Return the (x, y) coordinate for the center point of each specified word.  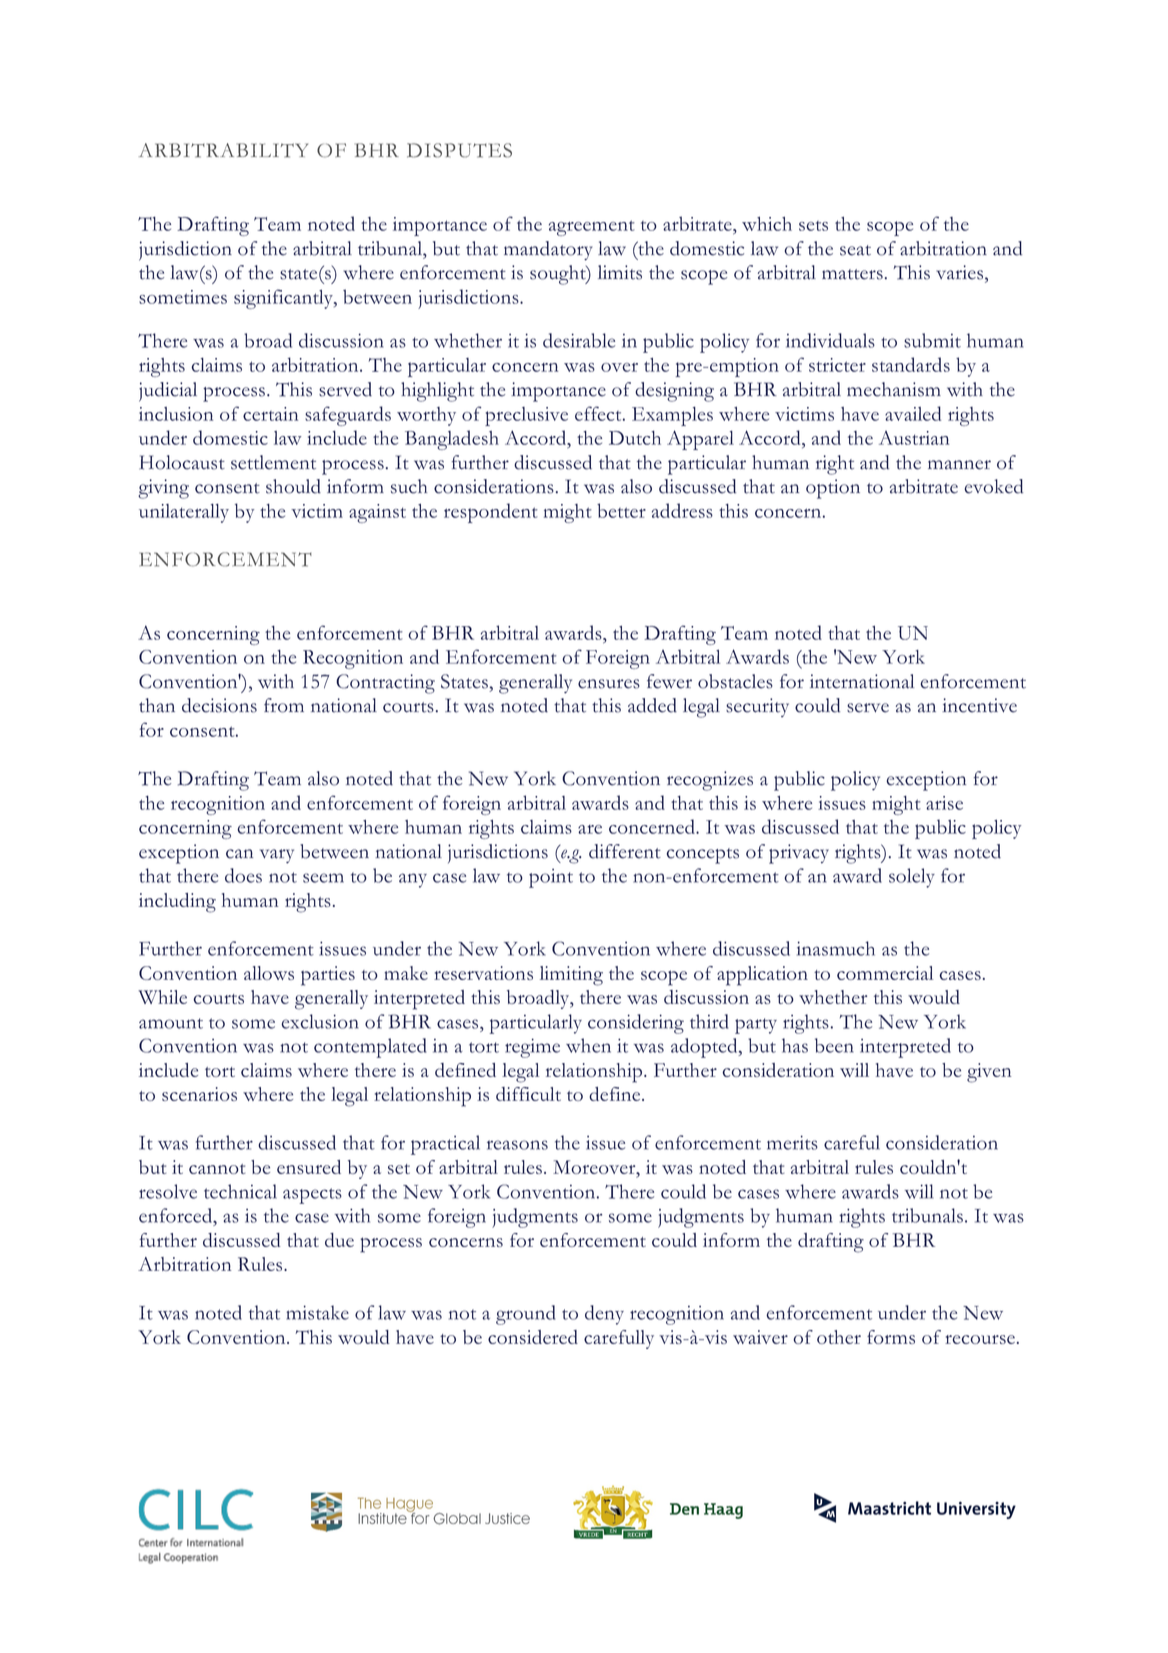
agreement (592, 228)
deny (604, 1315)
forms (891, 1337)
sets (813, 226)
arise (944, 803)
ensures (609, 684)
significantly (284, 299)
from (284, 705)
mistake (317, 1312)
